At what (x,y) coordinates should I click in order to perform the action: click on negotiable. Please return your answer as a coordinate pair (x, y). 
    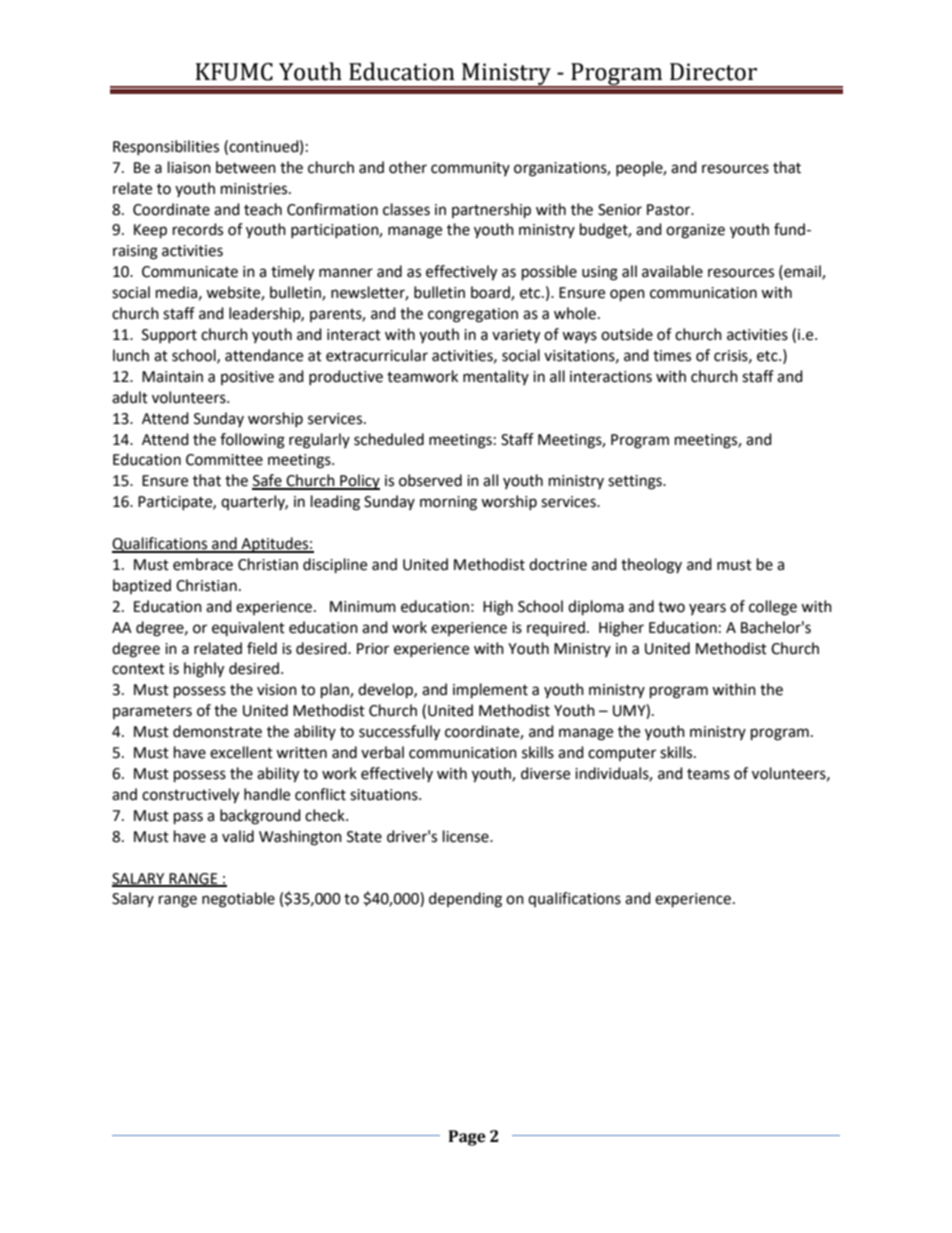
    Looking at the image, I should click on (238, 900).
